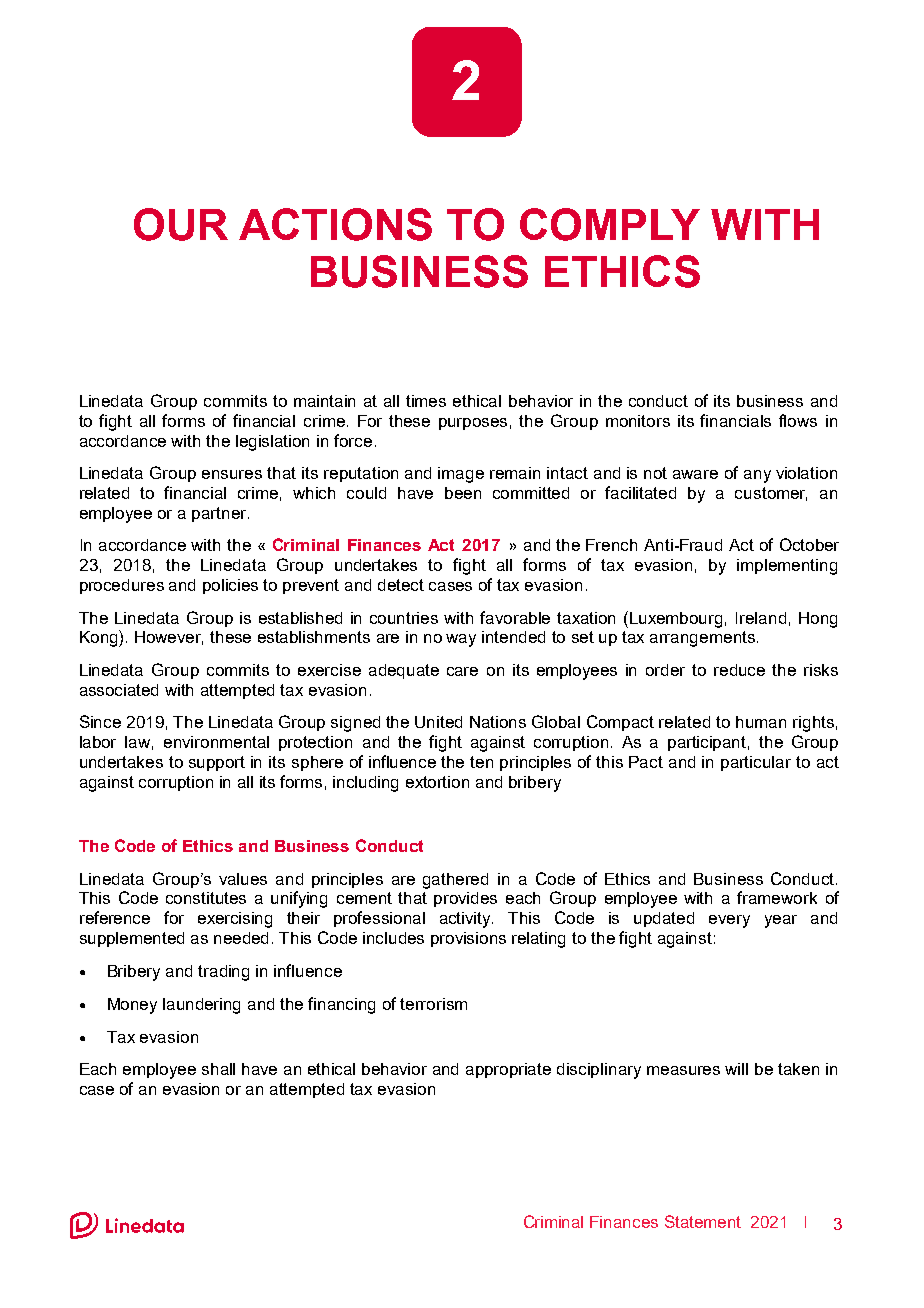  Describe the element at coordinates (216, 742) in the screenshot. I see `environmental` at that location.
